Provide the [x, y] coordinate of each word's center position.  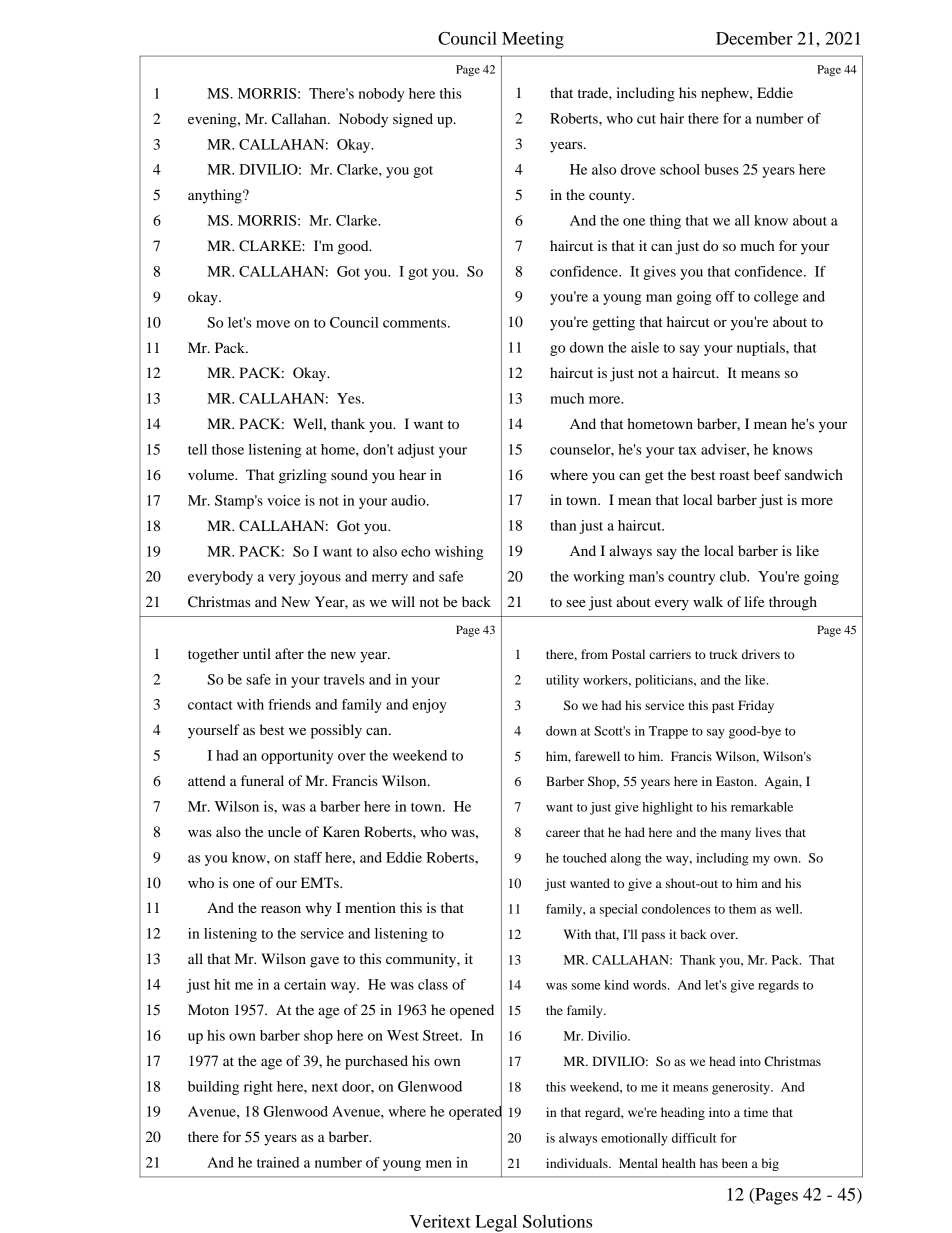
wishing [459, 553]
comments [416, 323]
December [754, 38]
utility [562, 681]
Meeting [533, 40]
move [273, 324]
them [742, 909]
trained [278, 1162]
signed [413, 120]
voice [284, 500]
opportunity [297, 757]
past [723, 707]
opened [472, 1011]
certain [305, 984]
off [725, 296]
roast [734, 475]
